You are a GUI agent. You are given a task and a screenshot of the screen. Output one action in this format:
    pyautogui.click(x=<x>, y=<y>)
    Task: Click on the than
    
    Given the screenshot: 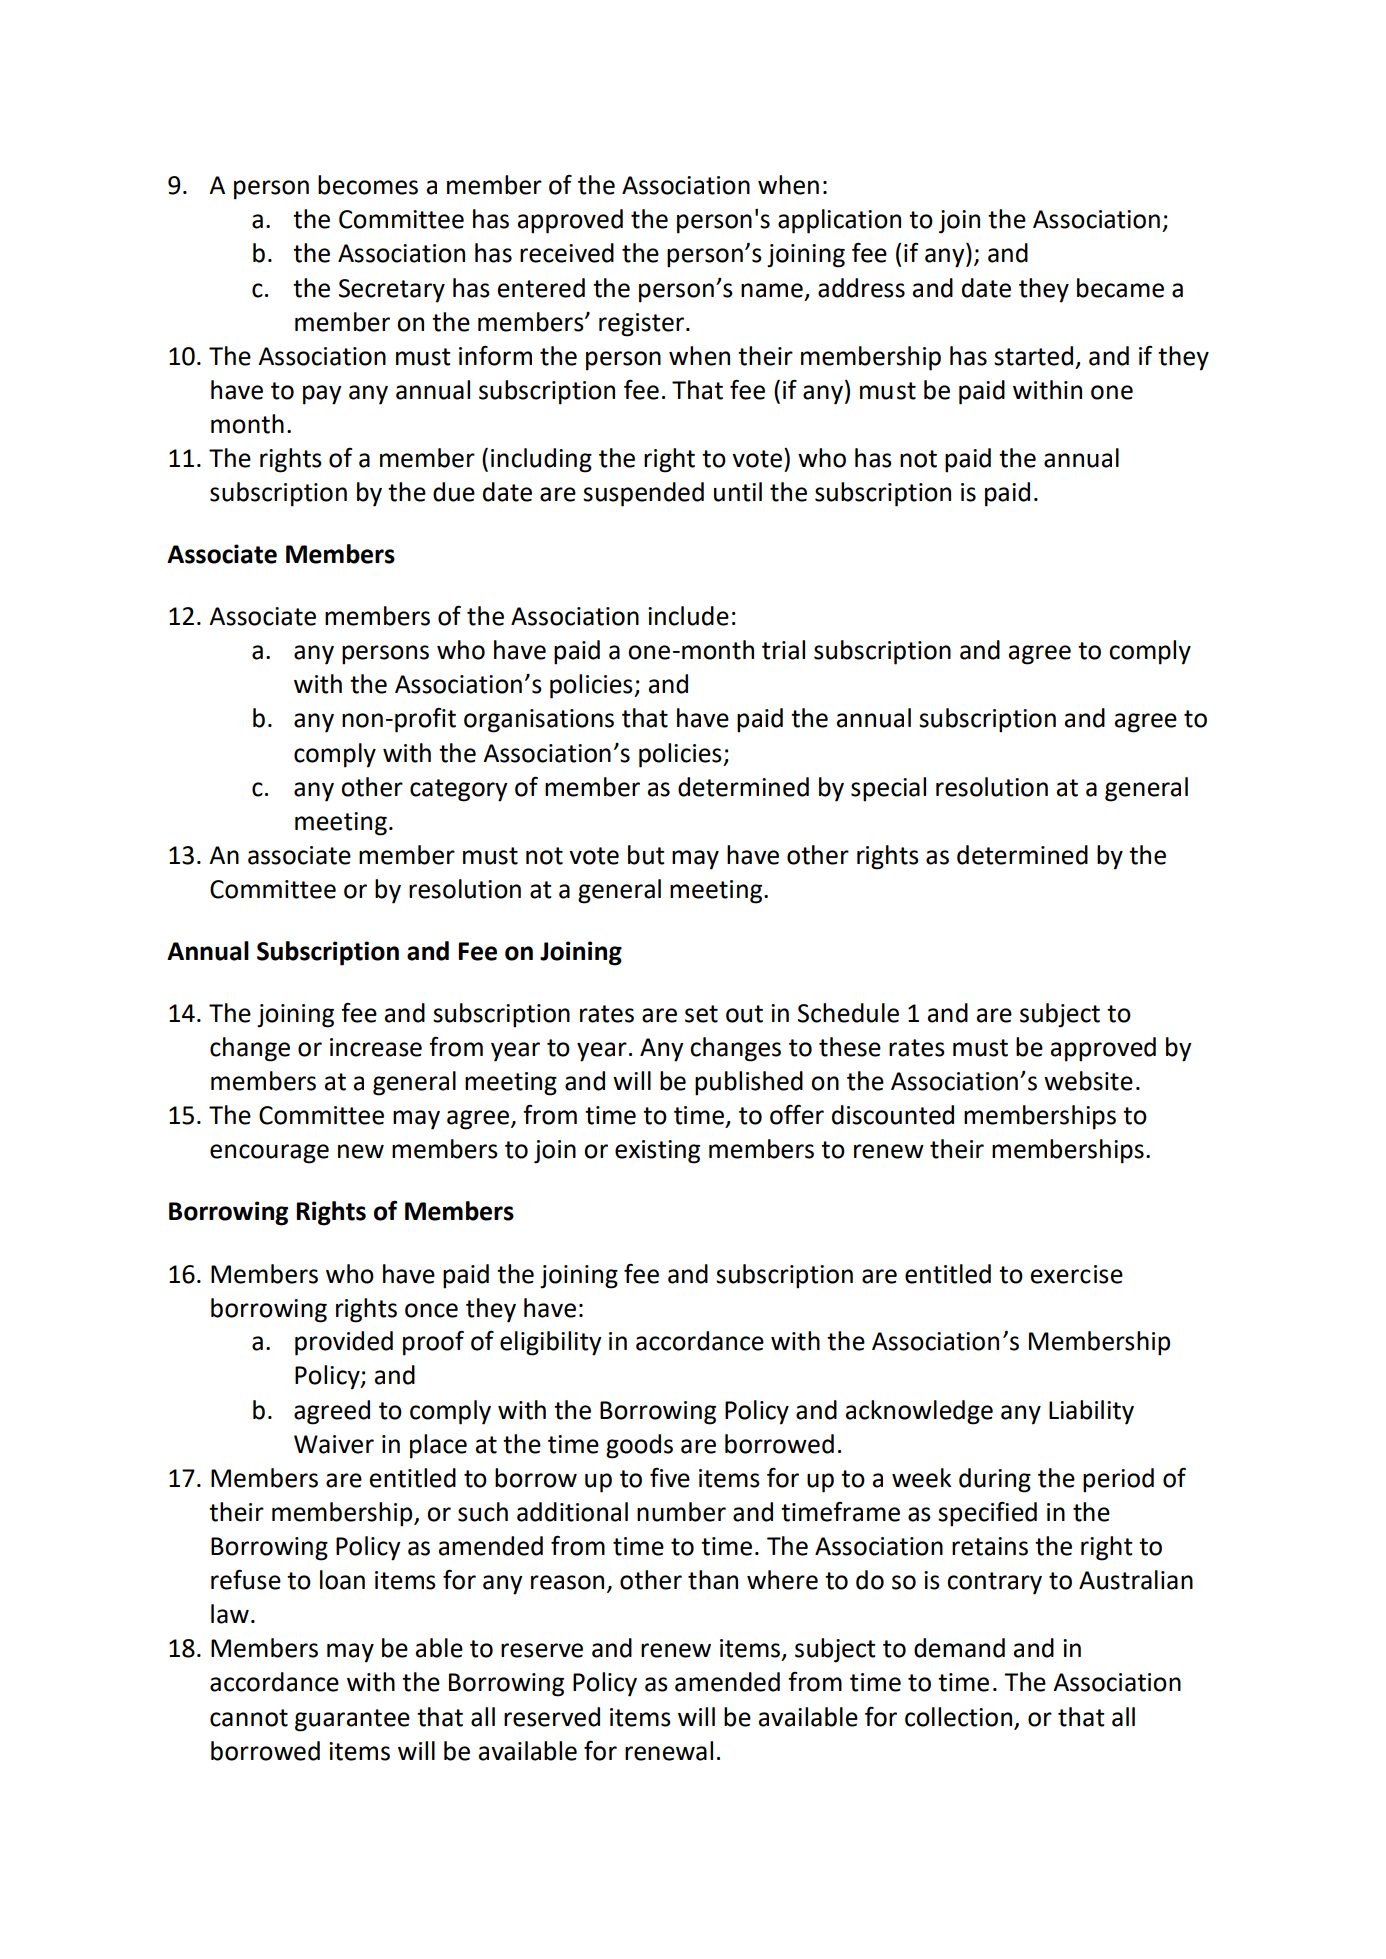 What is the action you would take?
    pyautogui.click(x=713, y=1580)
